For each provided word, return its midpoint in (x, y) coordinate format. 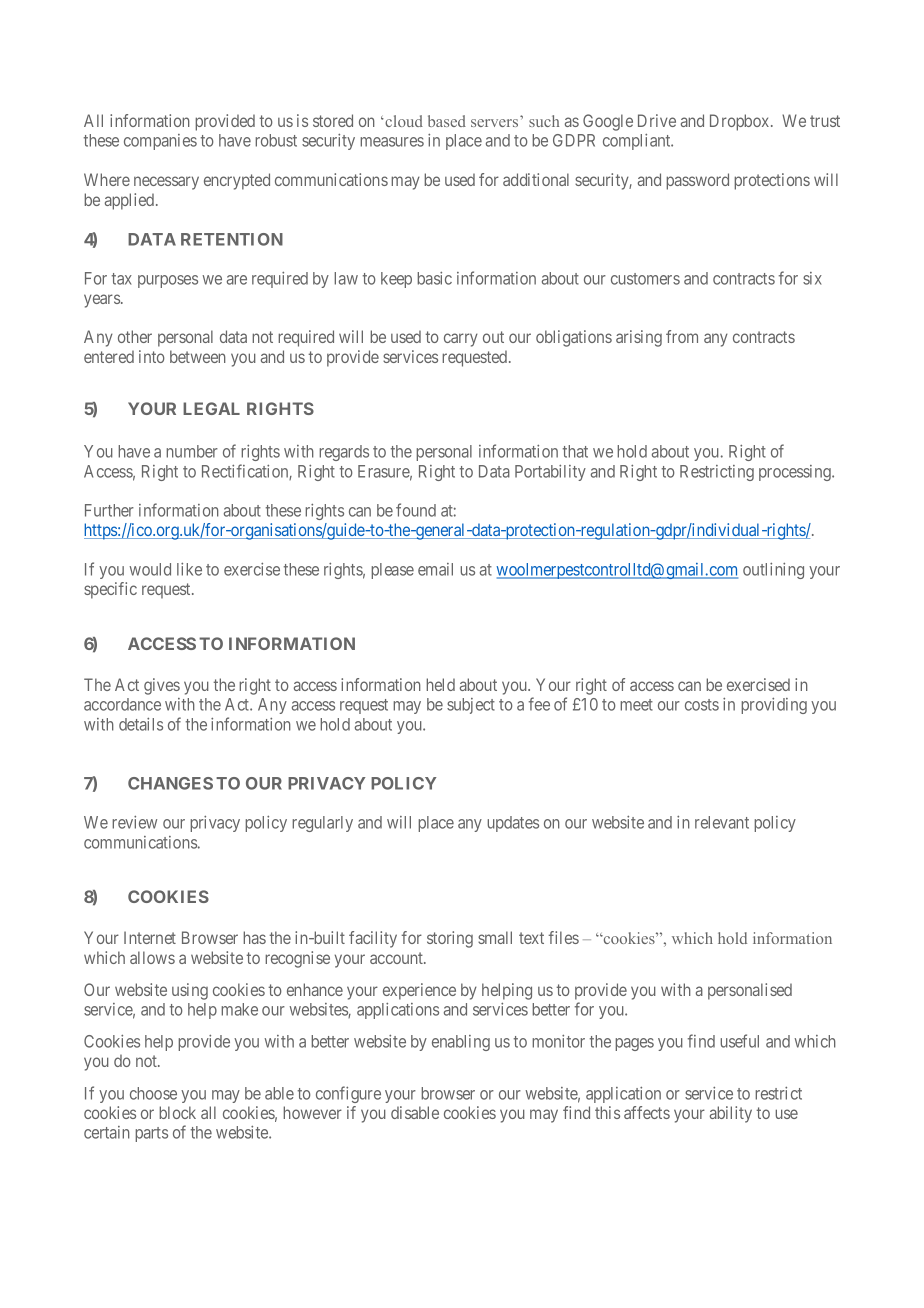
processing (796, 473)
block (177, 1112)
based (447, 121)
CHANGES (170, 783)
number (192, 451)
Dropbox (741, 122)
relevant (722, 822)
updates (513, 824)
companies (160, 142)
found (416, 510)
